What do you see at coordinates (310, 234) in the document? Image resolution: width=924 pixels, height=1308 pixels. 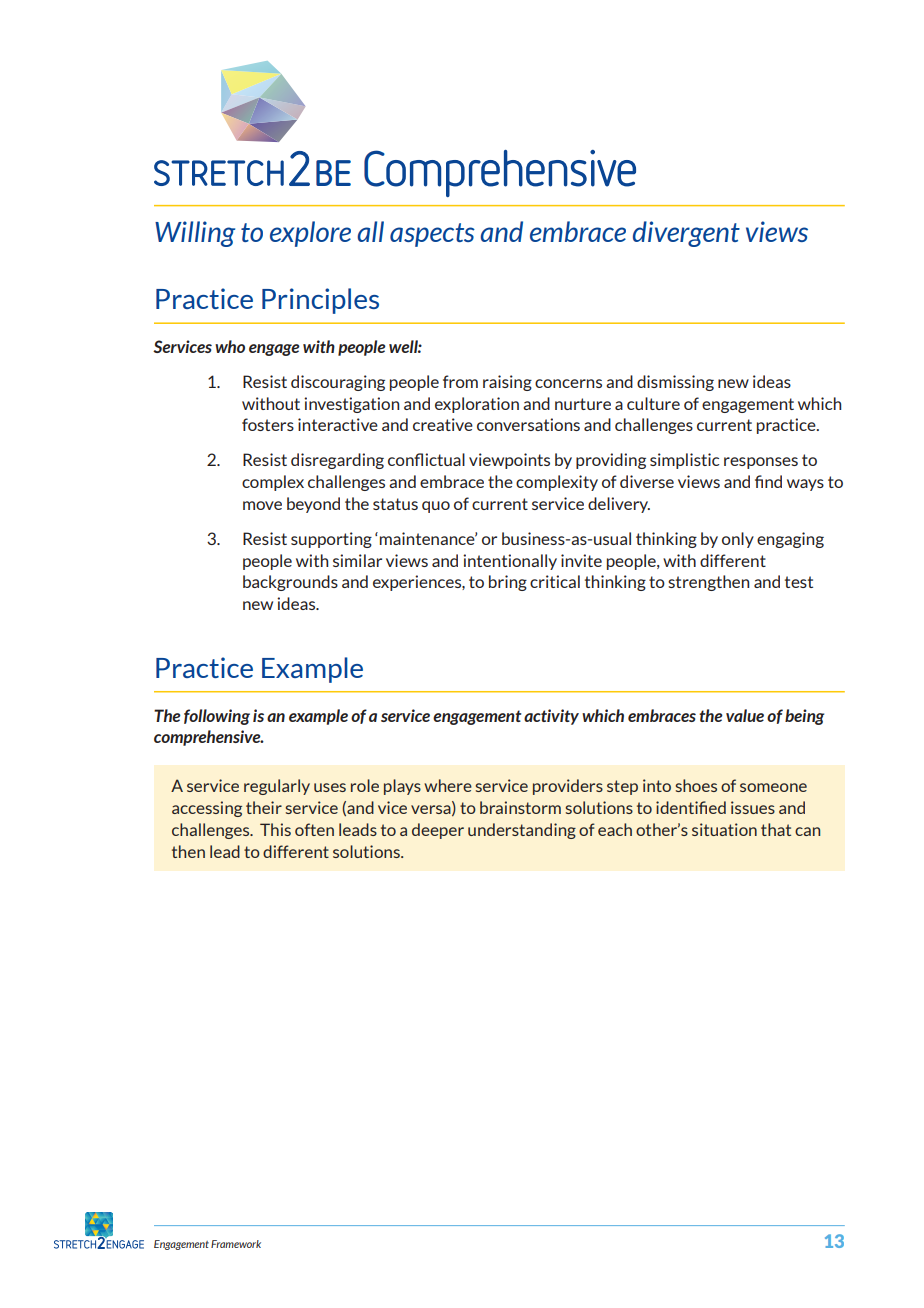 I see `explore` at bounding box center [310, 234].
